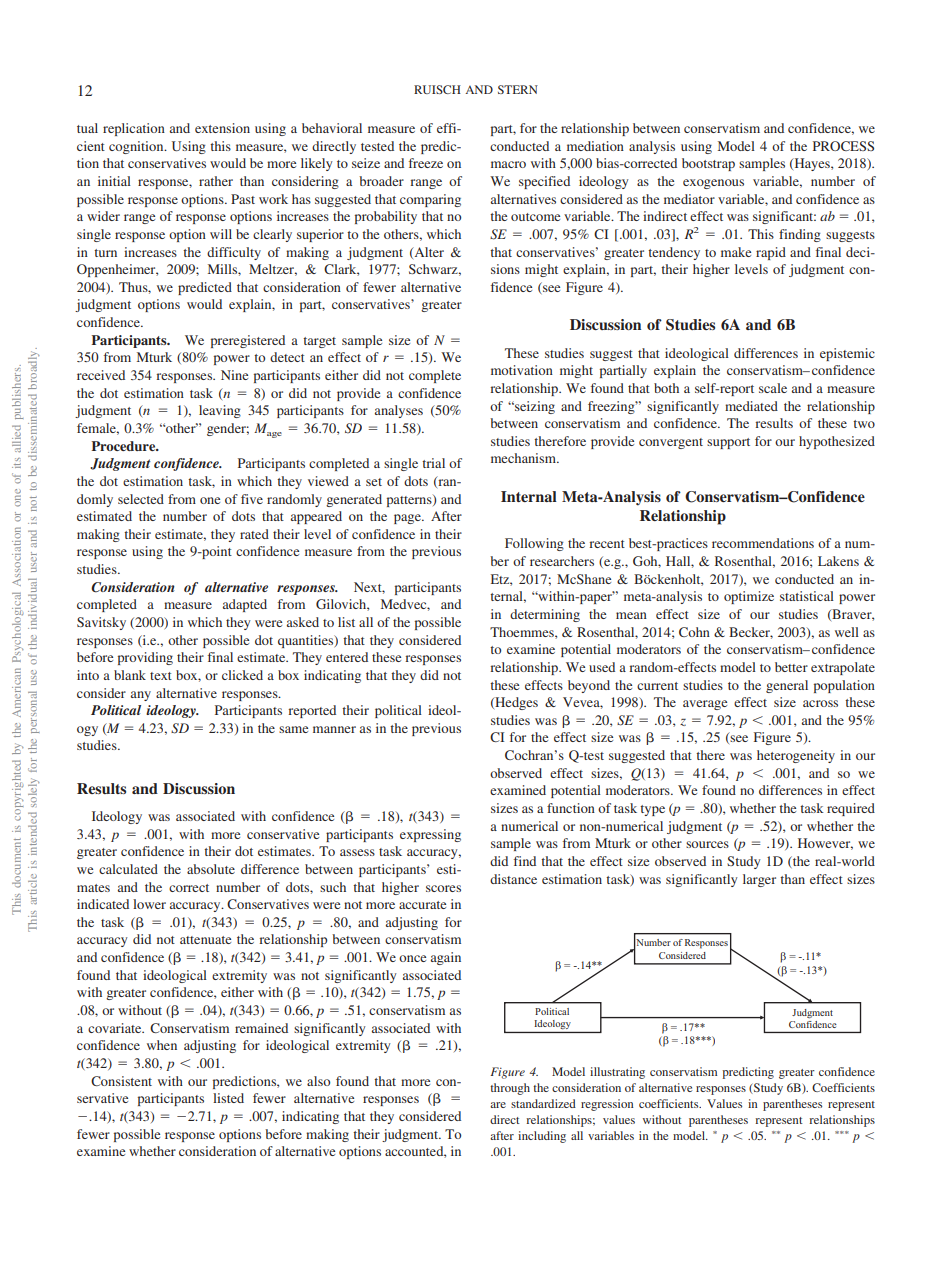 Image resolution: width=952 pixels, height=1270 pixels. What do you see at coordinates (518, 89) in the page?
I see `STERN` at bounding box center [518, 89].
